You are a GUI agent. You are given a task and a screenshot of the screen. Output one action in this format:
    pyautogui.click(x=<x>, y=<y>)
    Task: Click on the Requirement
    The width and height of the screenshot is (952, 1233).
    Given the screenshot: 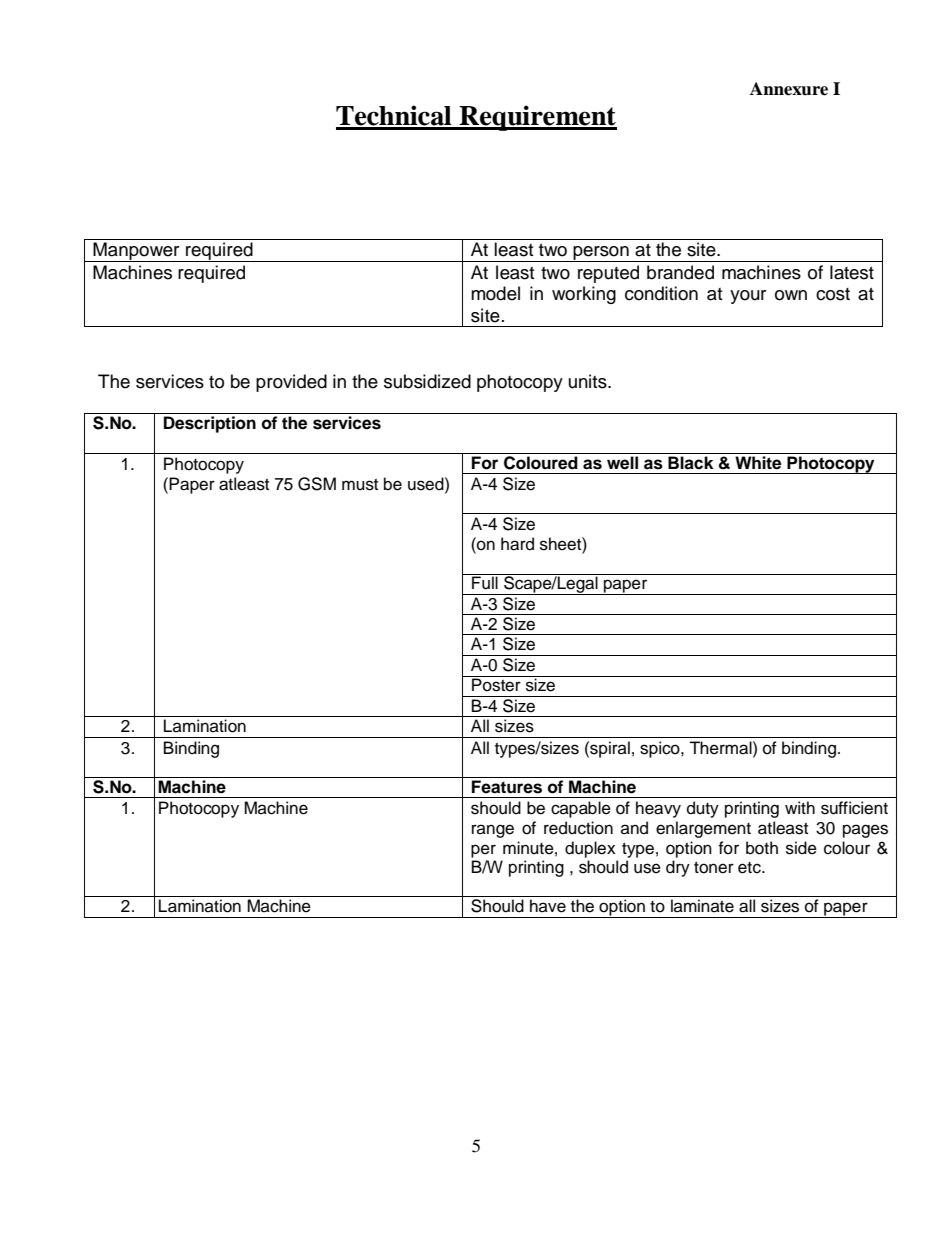 What is the action you would take?
    pyautogui.click(x=537, y=118)
